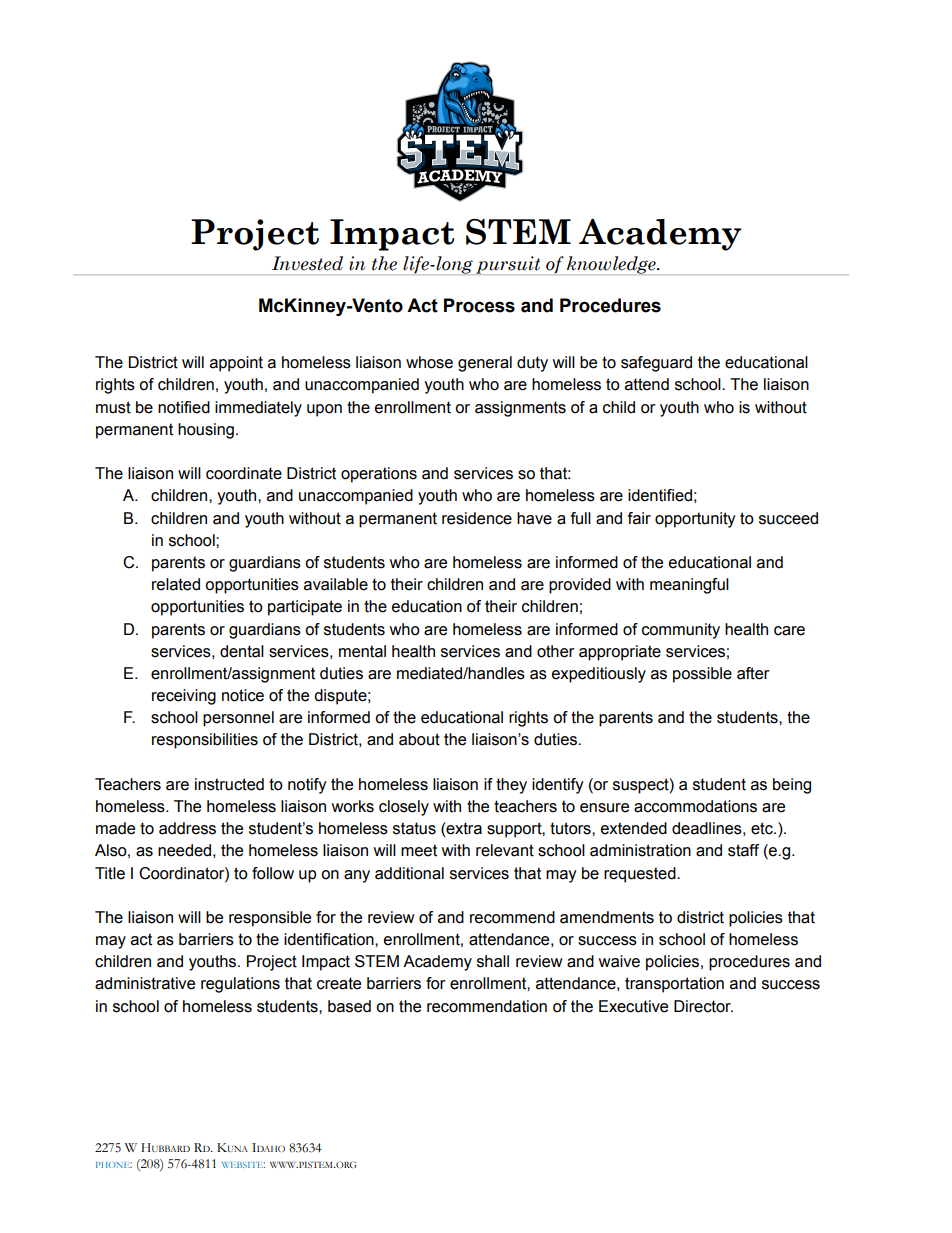 The width and height of the screenshot is (952, 1233). I want to click on operations, so click(379, 475).
